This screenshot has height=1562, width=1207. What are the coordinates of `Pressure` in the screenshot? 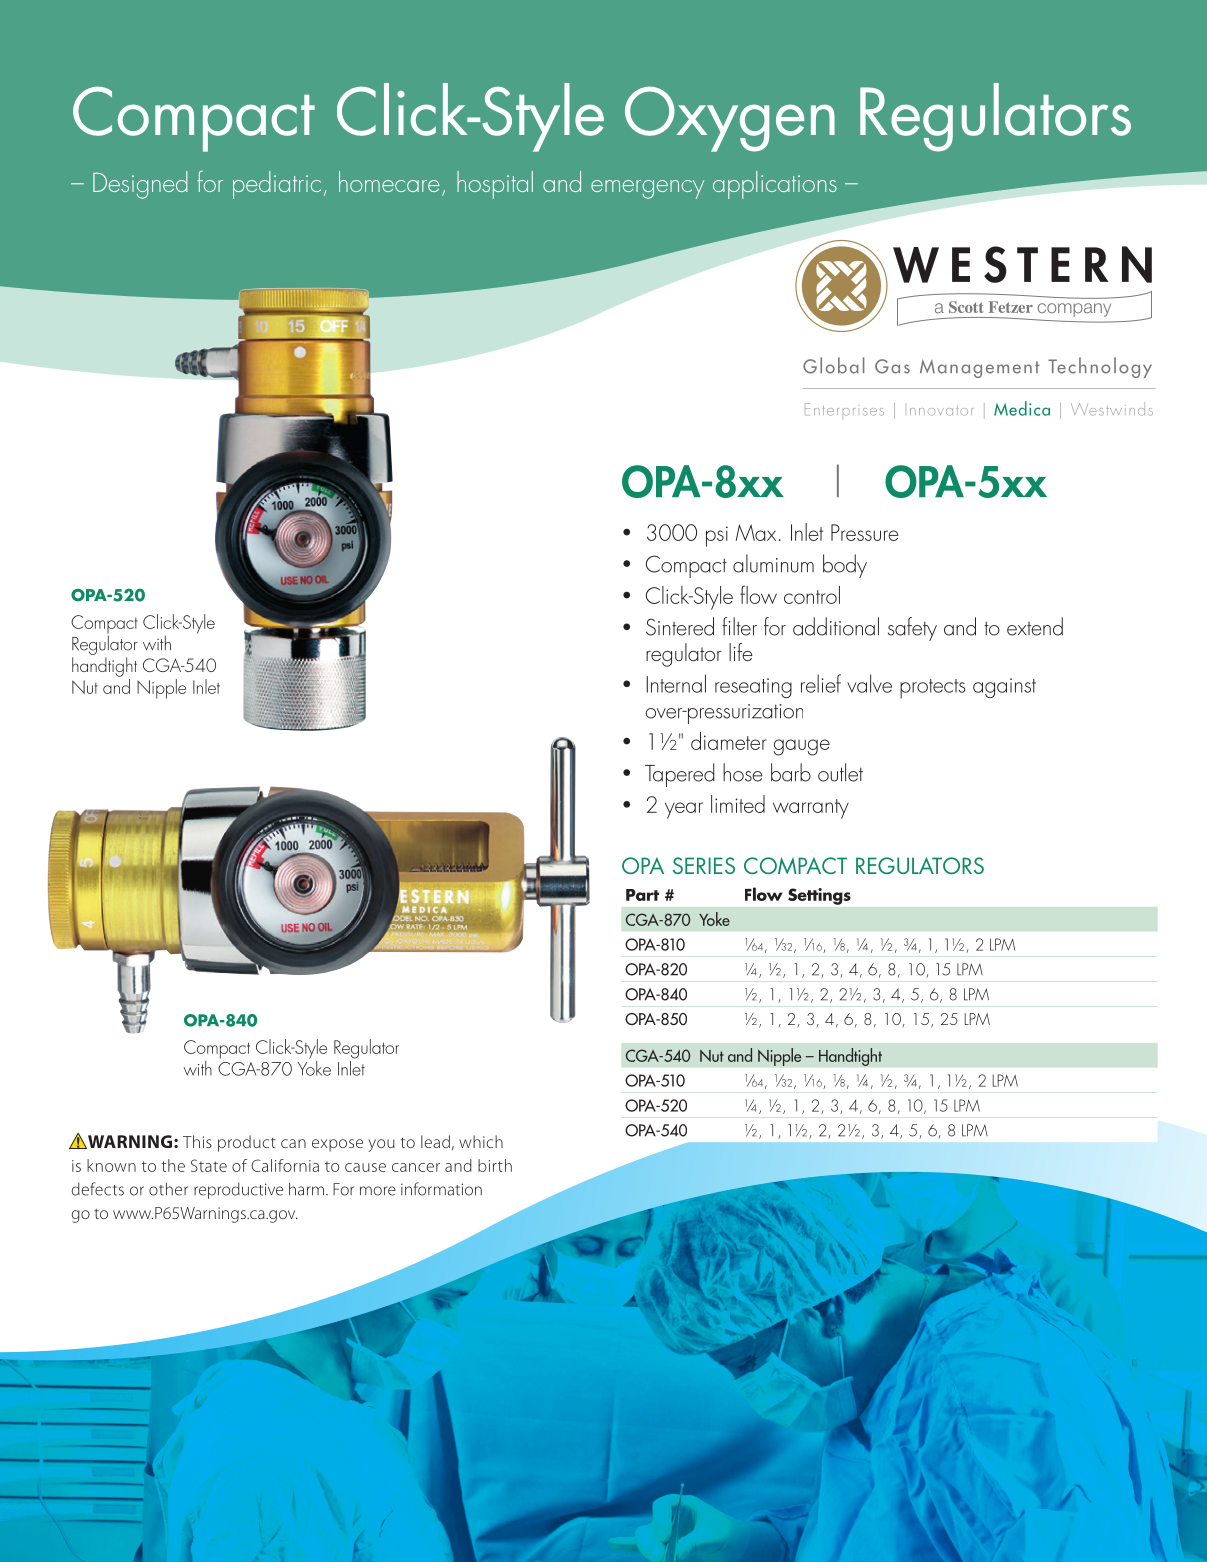 It's located at (865, 532).
